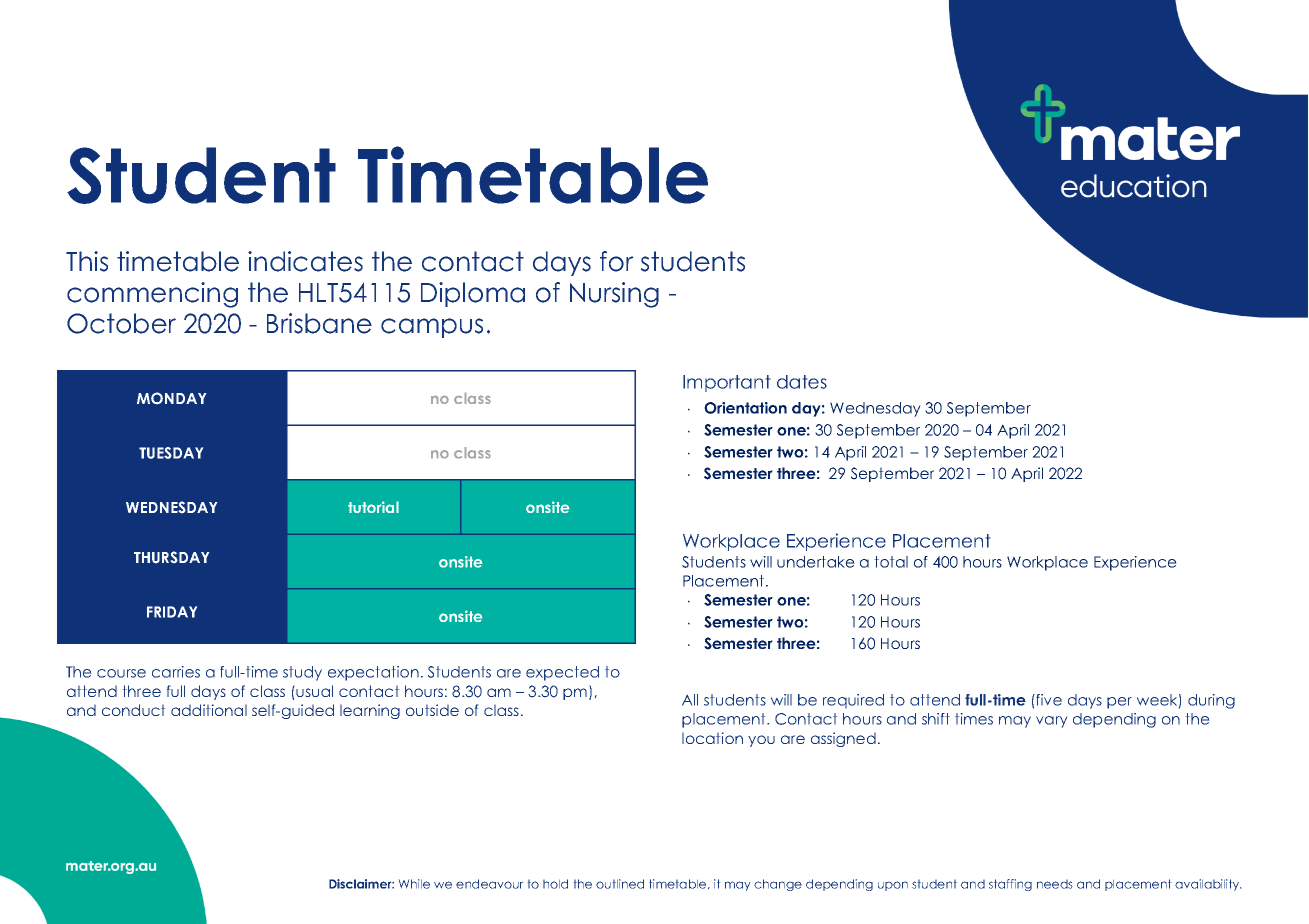 Image resolution: width=1309 pixels, height=924 pixels. I want to click on needs, so click(1055, 884).
